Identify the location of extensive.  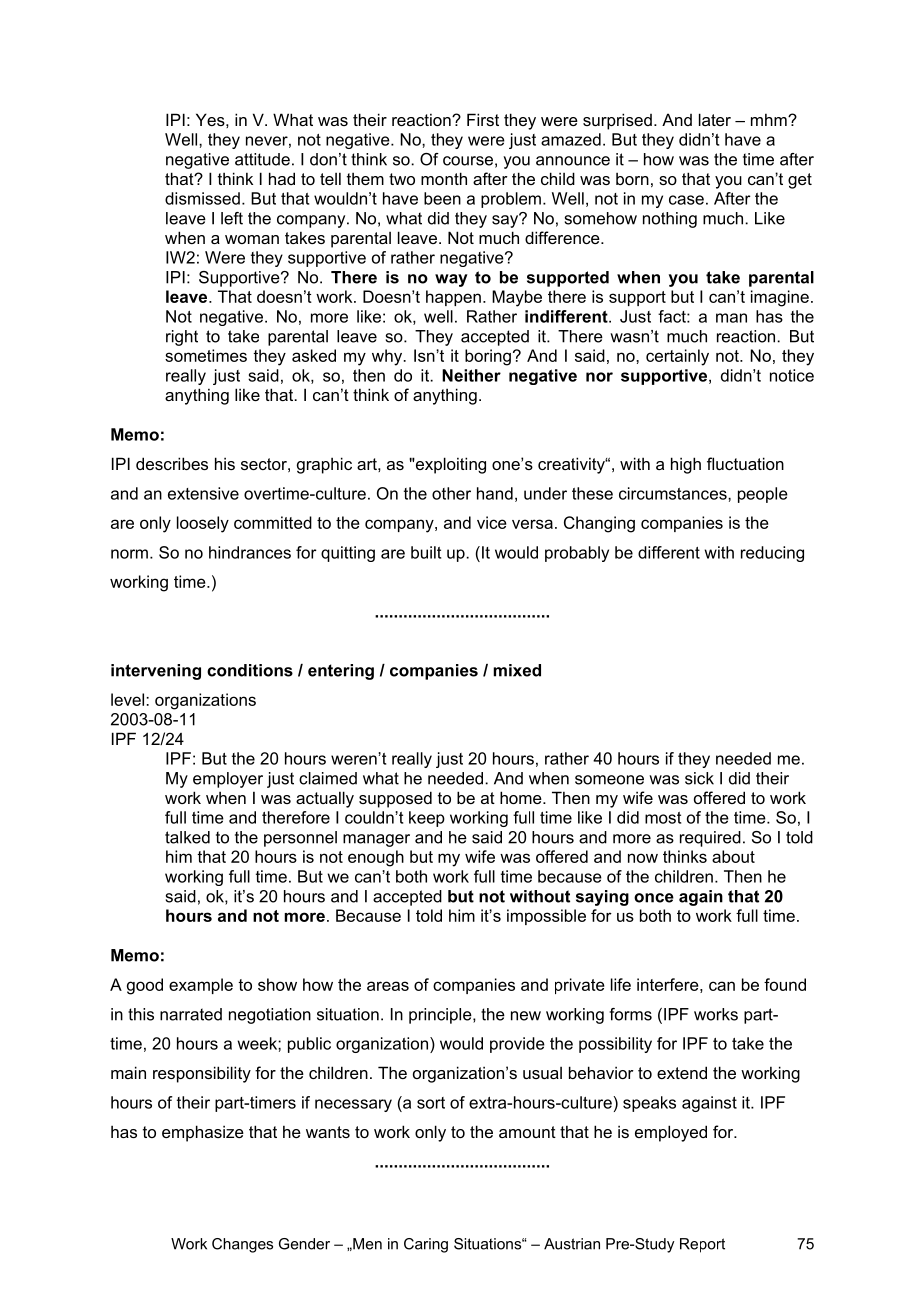
(203, 493).
